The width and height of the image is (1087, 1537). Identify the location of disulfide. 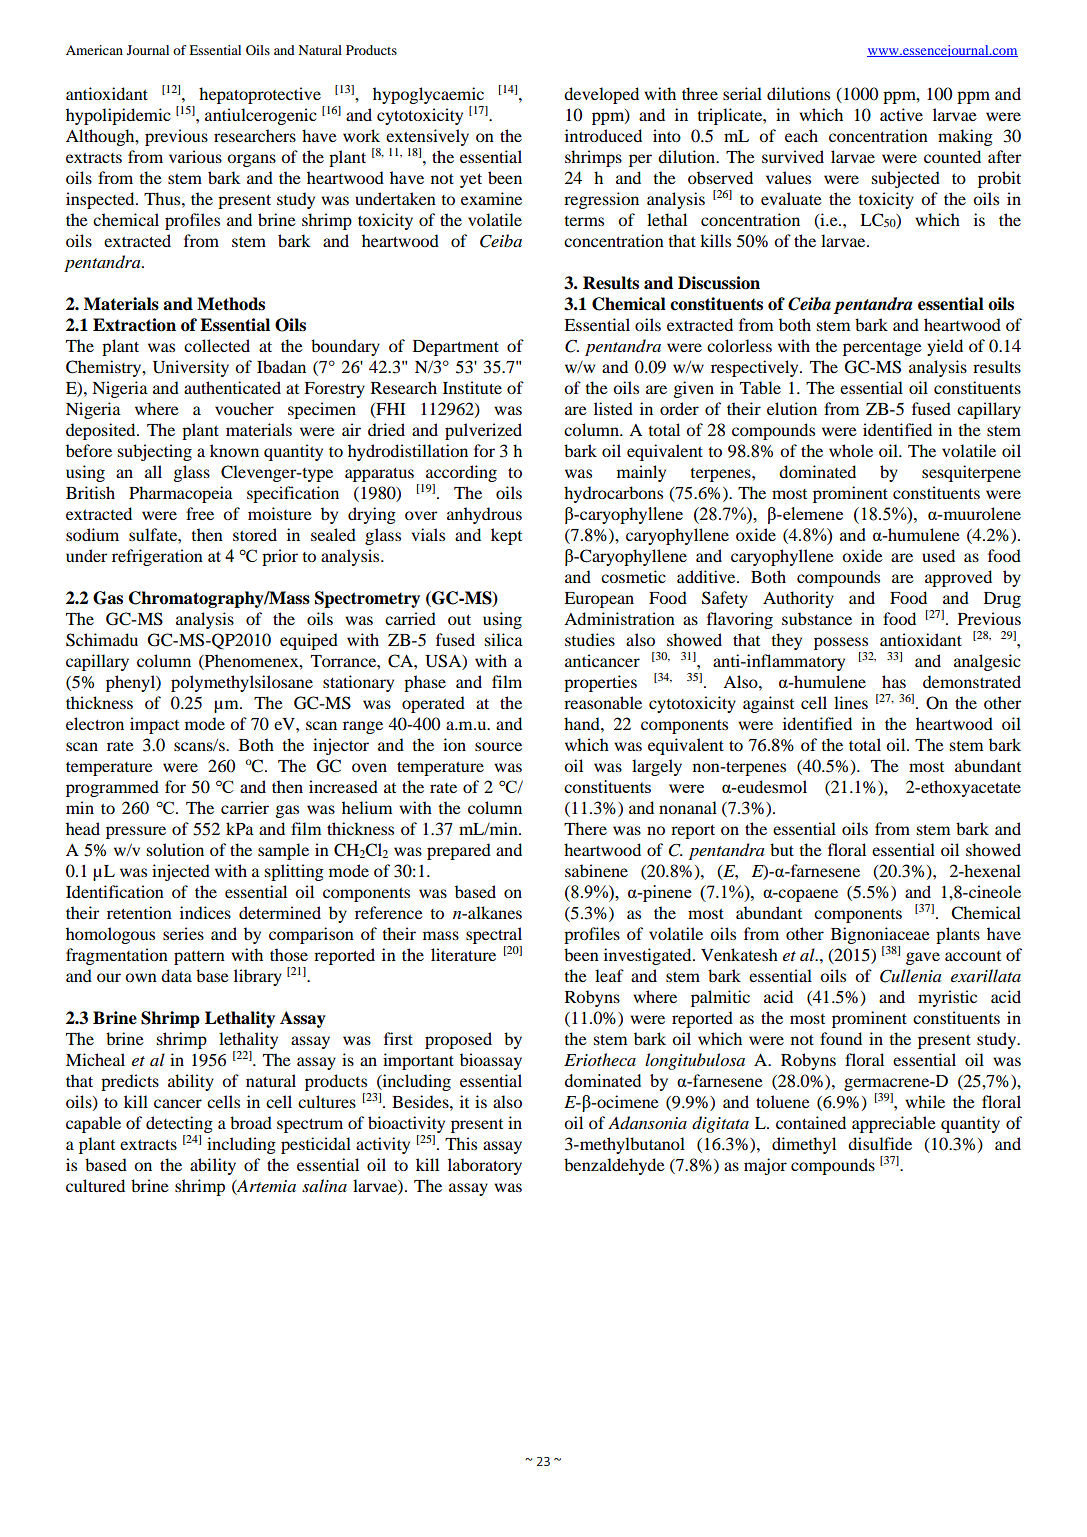
(880, 1143).
